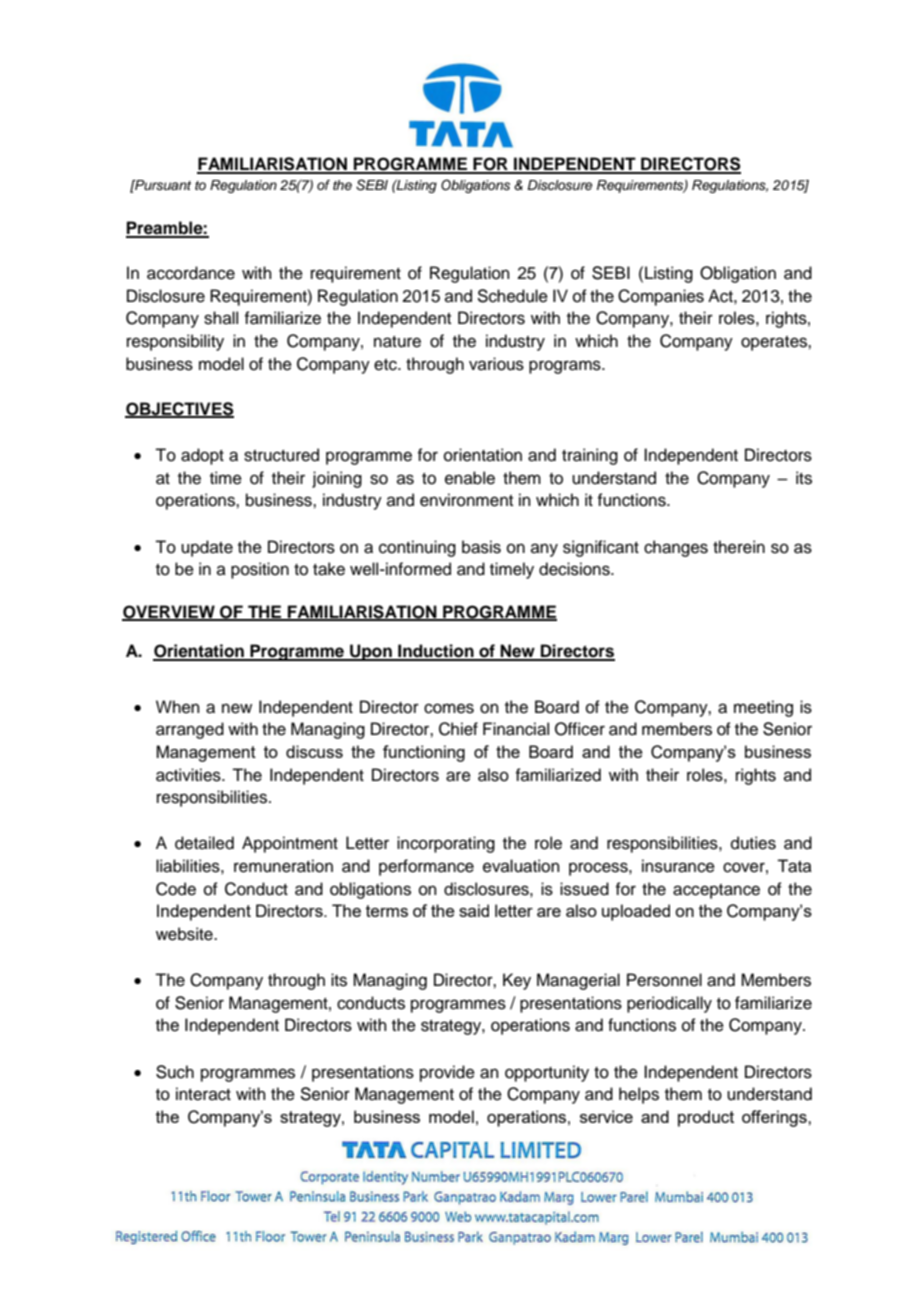  What do you see at coordinates (447, 1073) in the screenshot?
I see `provide` at bounding box center [447, 1073].
